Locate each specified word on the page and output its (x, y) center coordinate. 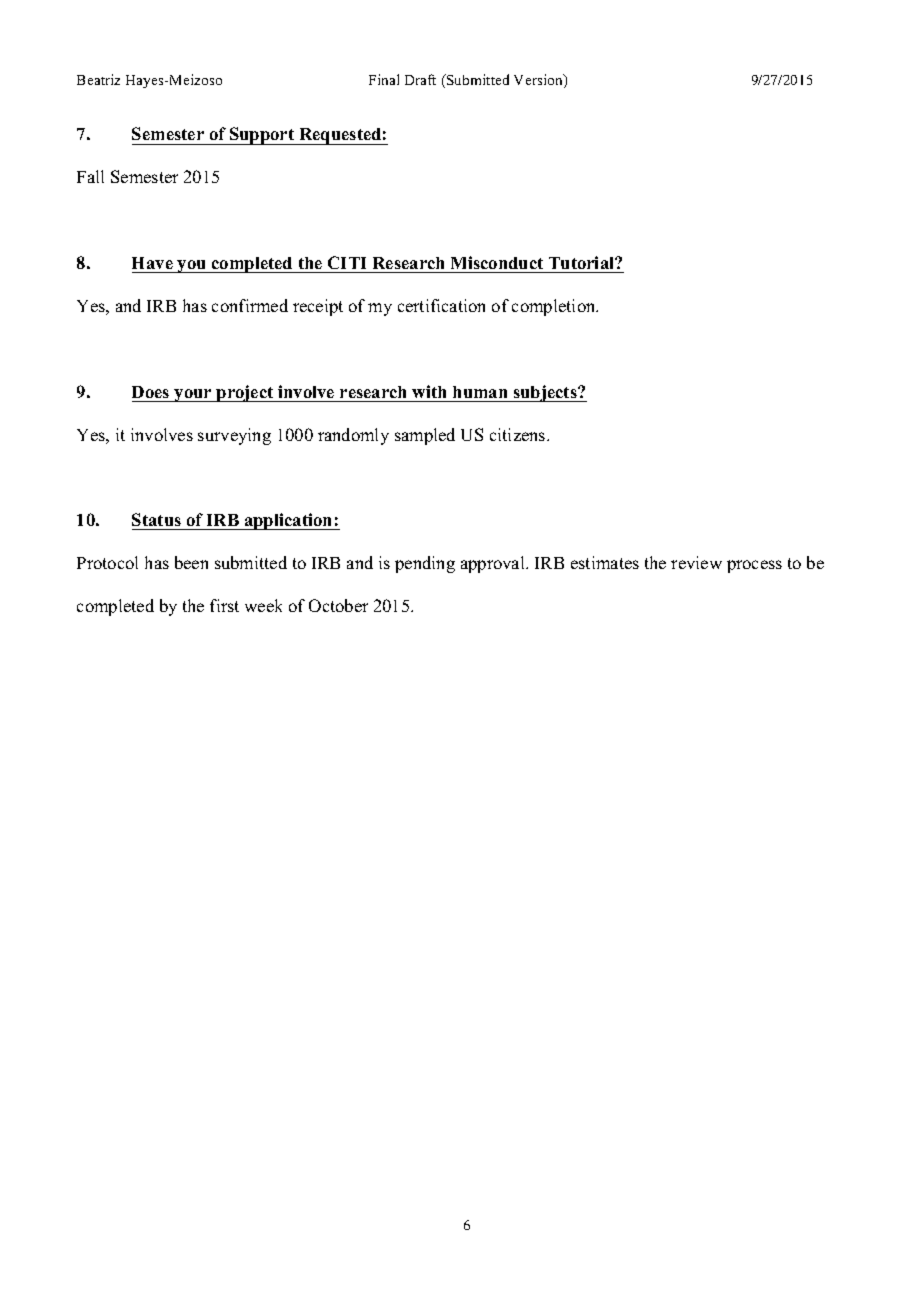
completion (555, 307)
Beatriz (98, 79)
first (224, 605)
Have (152, 263)
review (696, 562)
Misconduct (497, 262)
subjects (545, 393)
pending (425, 564)
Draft (420, 79)
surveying (234, 436)
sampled (425, 436)
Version (539, 81)
